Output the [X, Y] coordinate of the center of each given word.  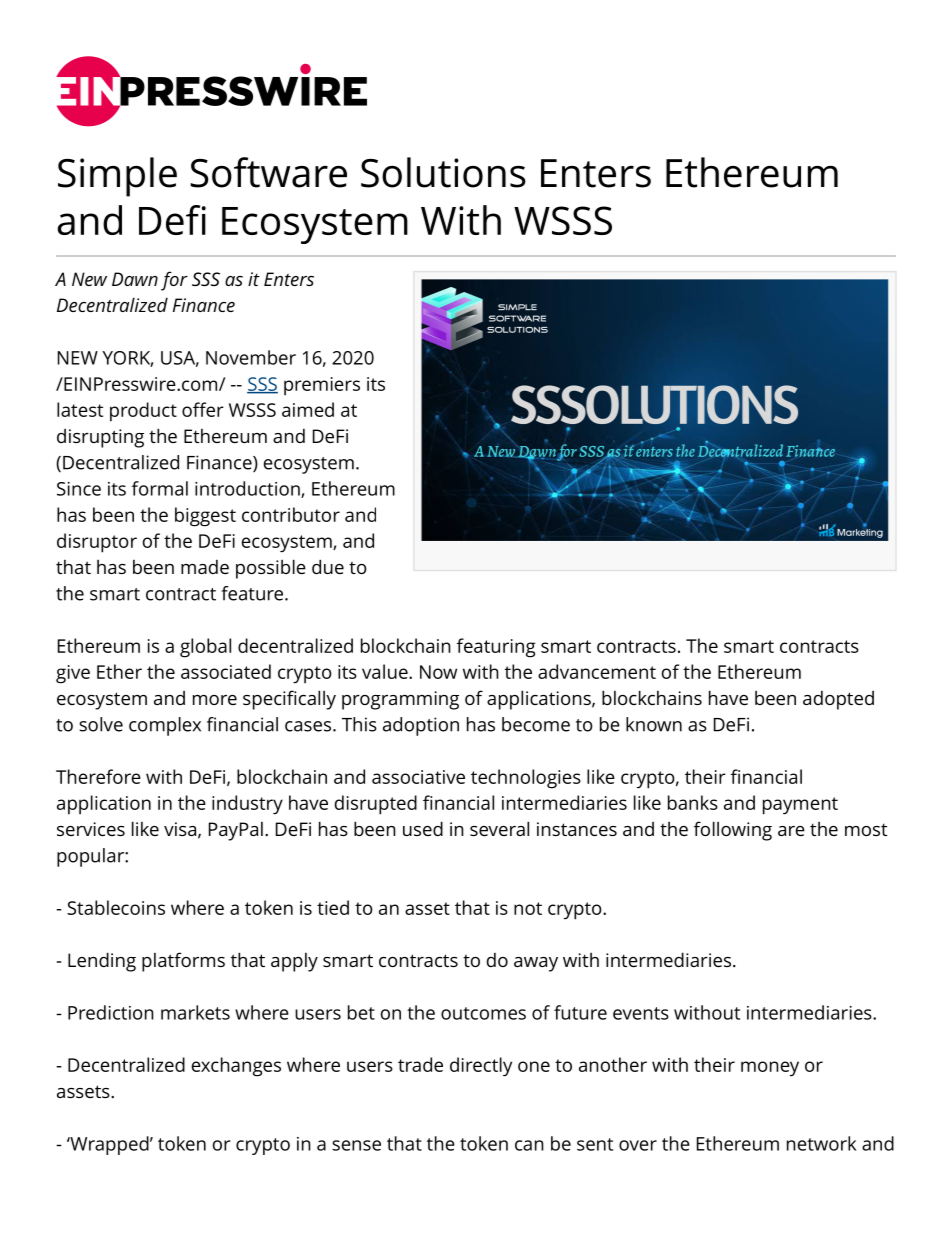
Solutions [443, 172]
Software [268, 172]
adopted [838, 700]
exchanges [236, 1067]
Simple [117, 177]
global [205, 648]
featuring [496, 648]
